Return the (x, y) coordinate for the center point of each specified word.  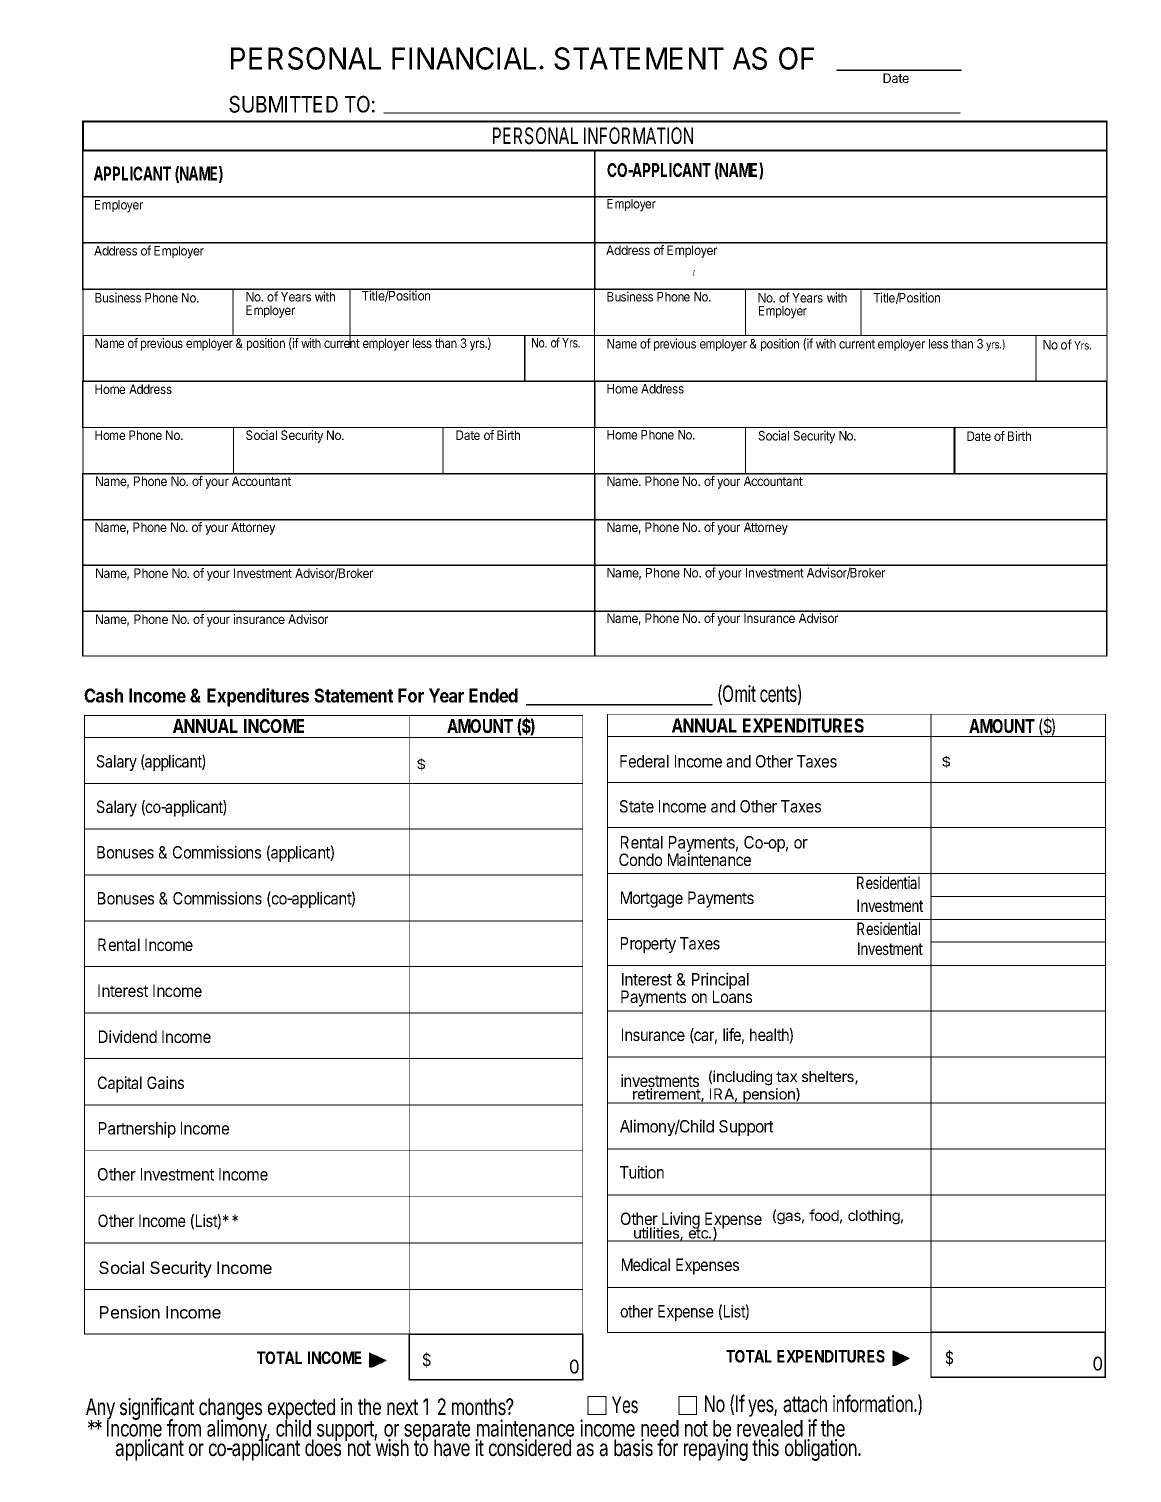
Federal (644, 761)
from (184, 1428)
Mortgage (652, 899)
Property (648, 945)
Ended (493, 695)
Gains (165, 1082)
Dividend (128, 1036)
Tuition (642, 1172)
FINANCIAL (464, 58)
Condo (640, 859)
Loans (732, 996)
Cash (103, 695)
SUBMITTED (283, 104)
